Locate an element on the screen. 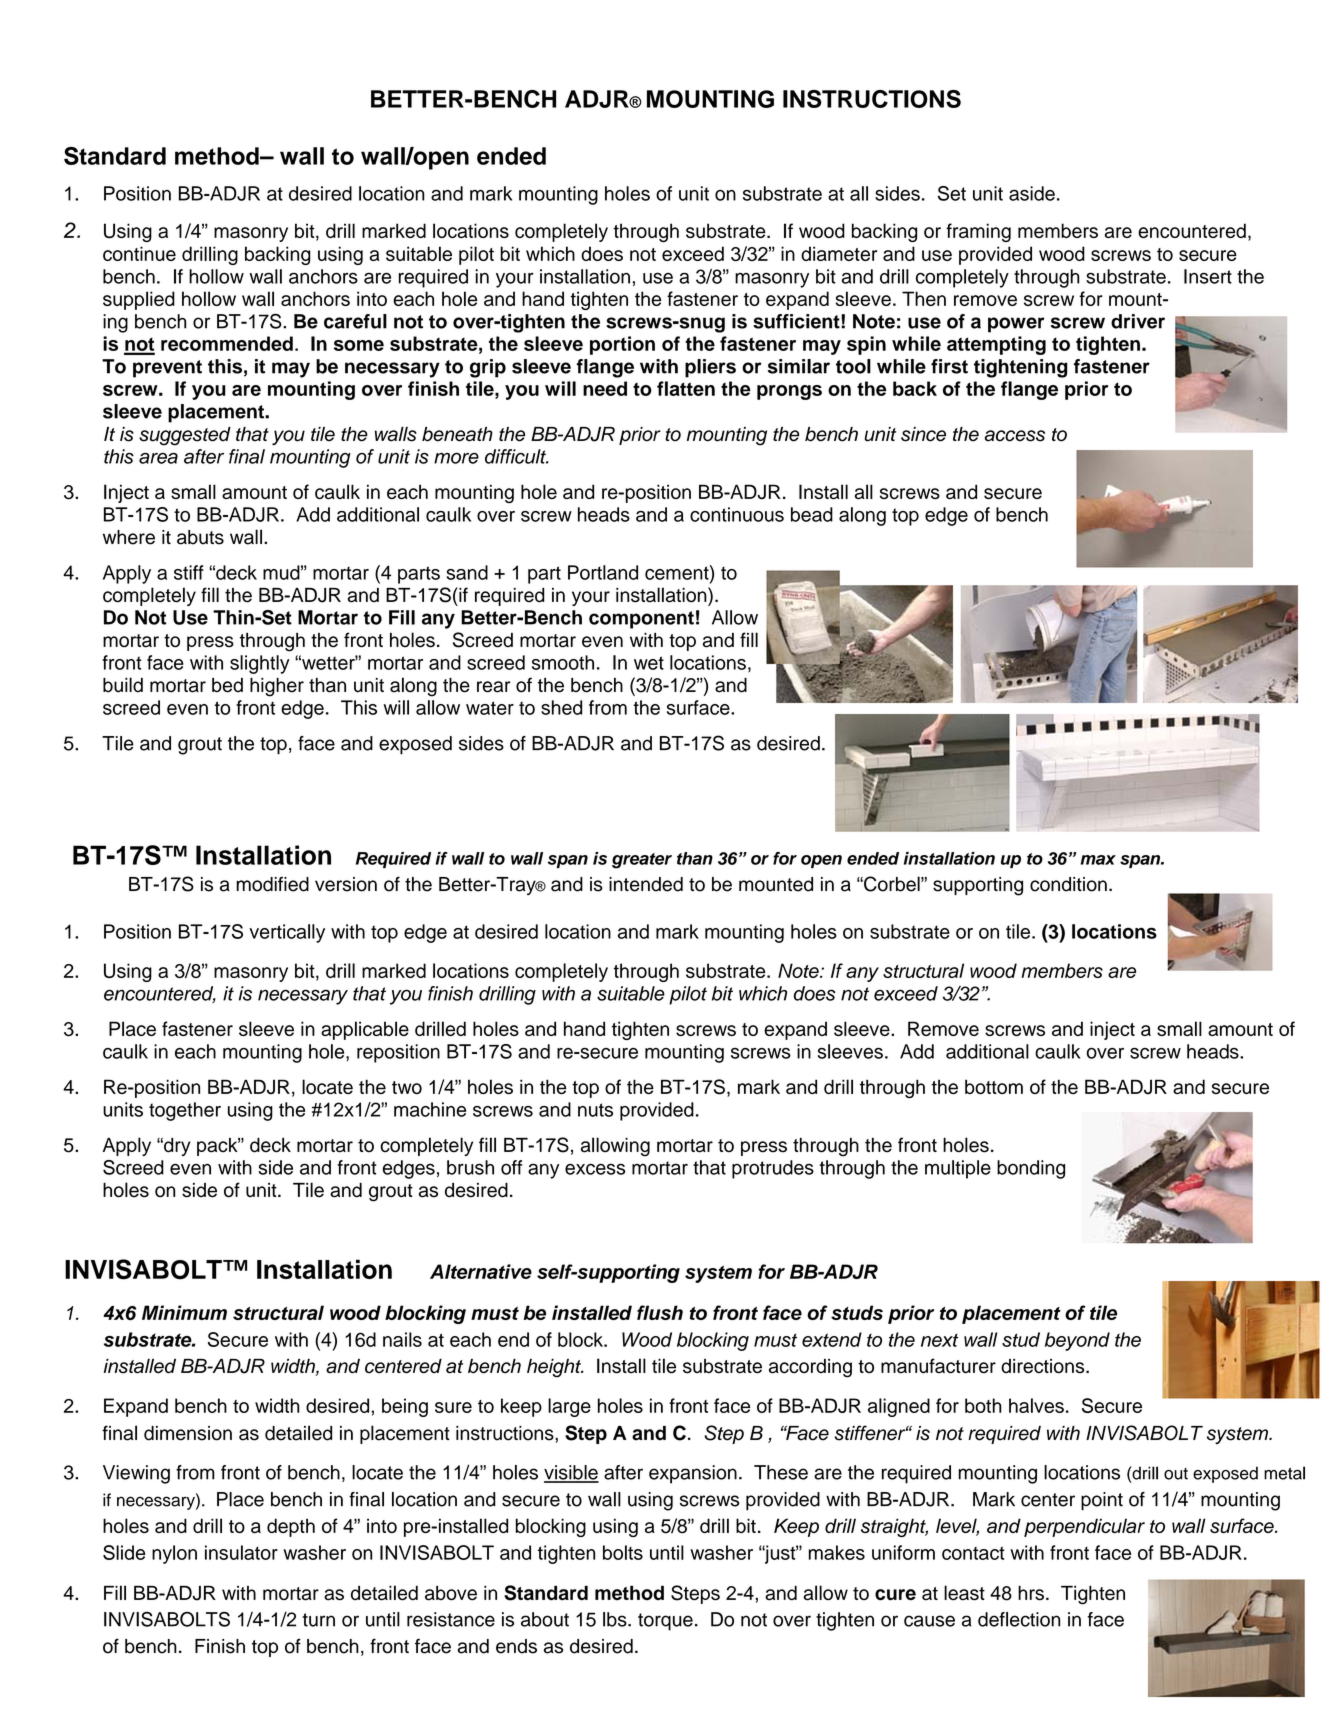  access is located at coordinates (1015, 436).
